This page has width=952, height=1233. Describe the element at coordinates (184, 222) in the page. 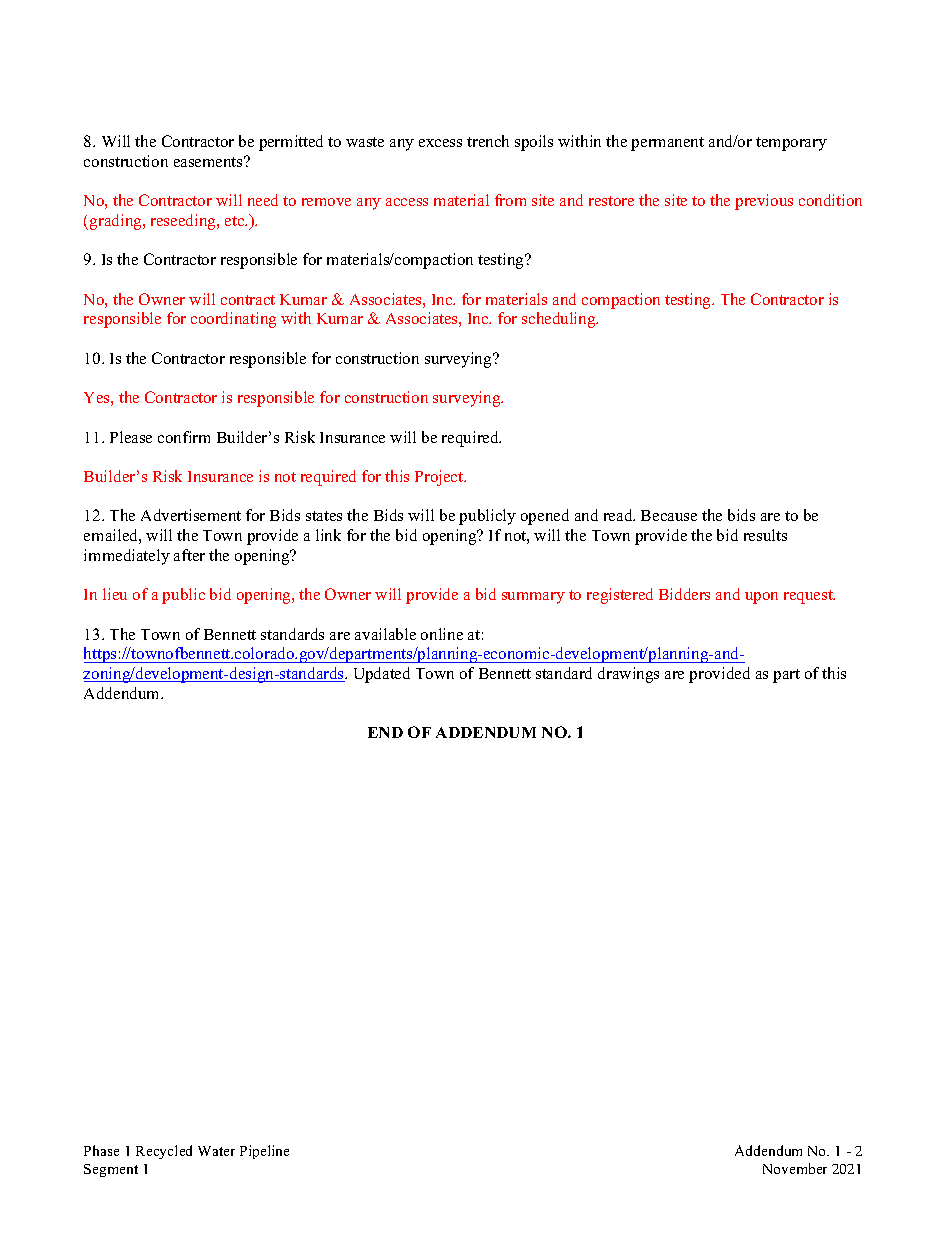

I see `reseeding` at that location.
